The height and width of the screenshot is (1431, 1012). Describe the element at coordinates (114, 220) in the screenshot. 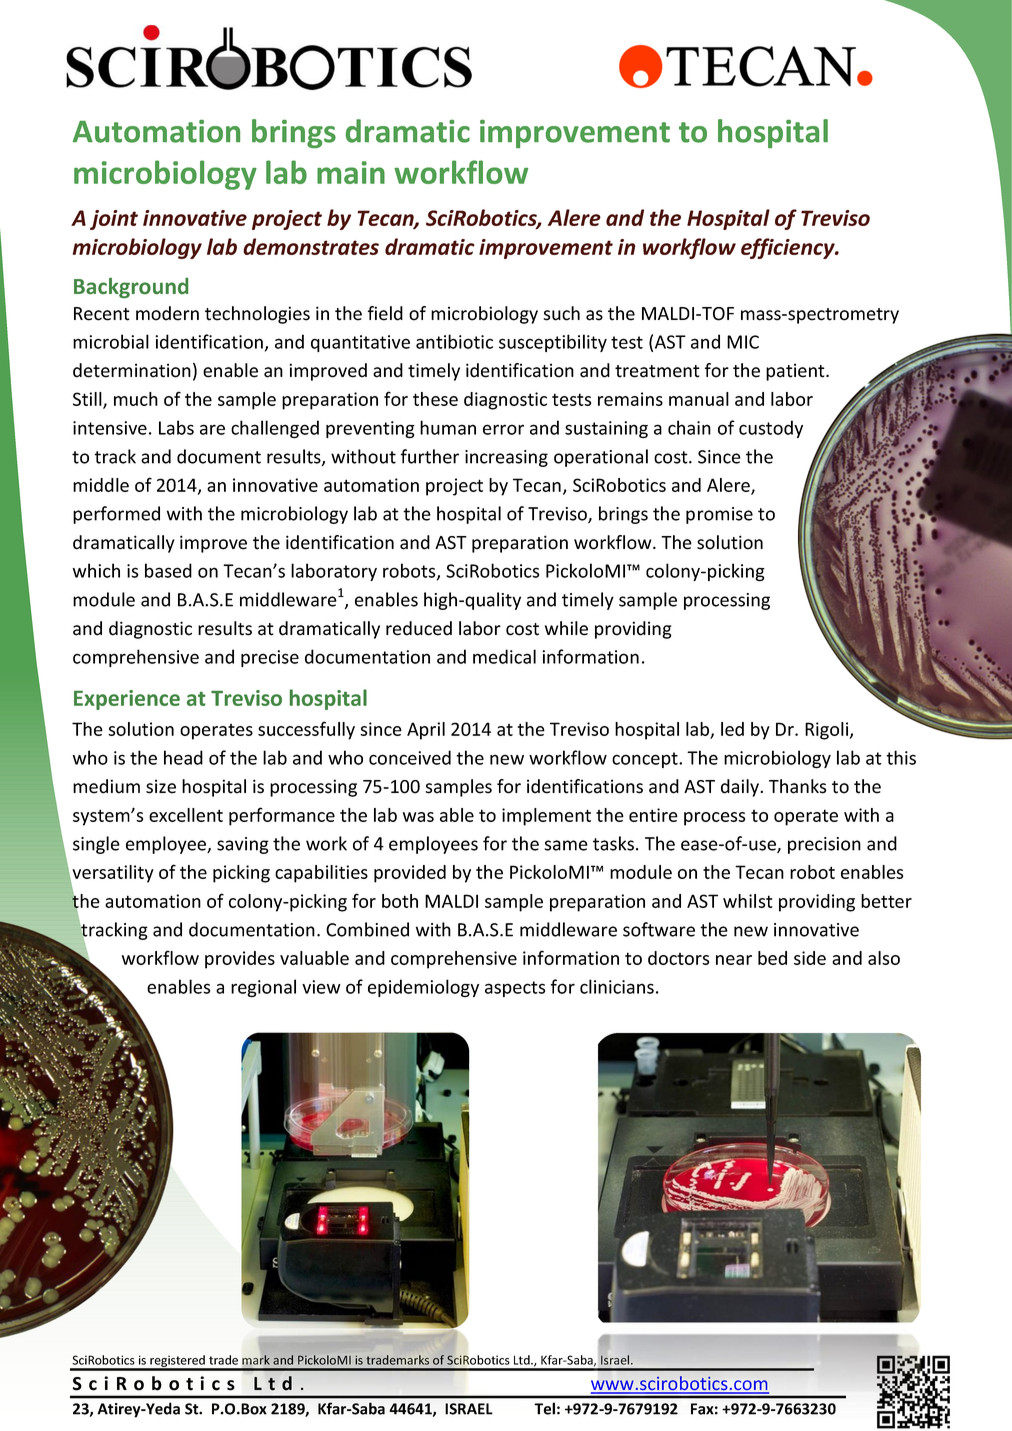

I see `joint` at that location.
